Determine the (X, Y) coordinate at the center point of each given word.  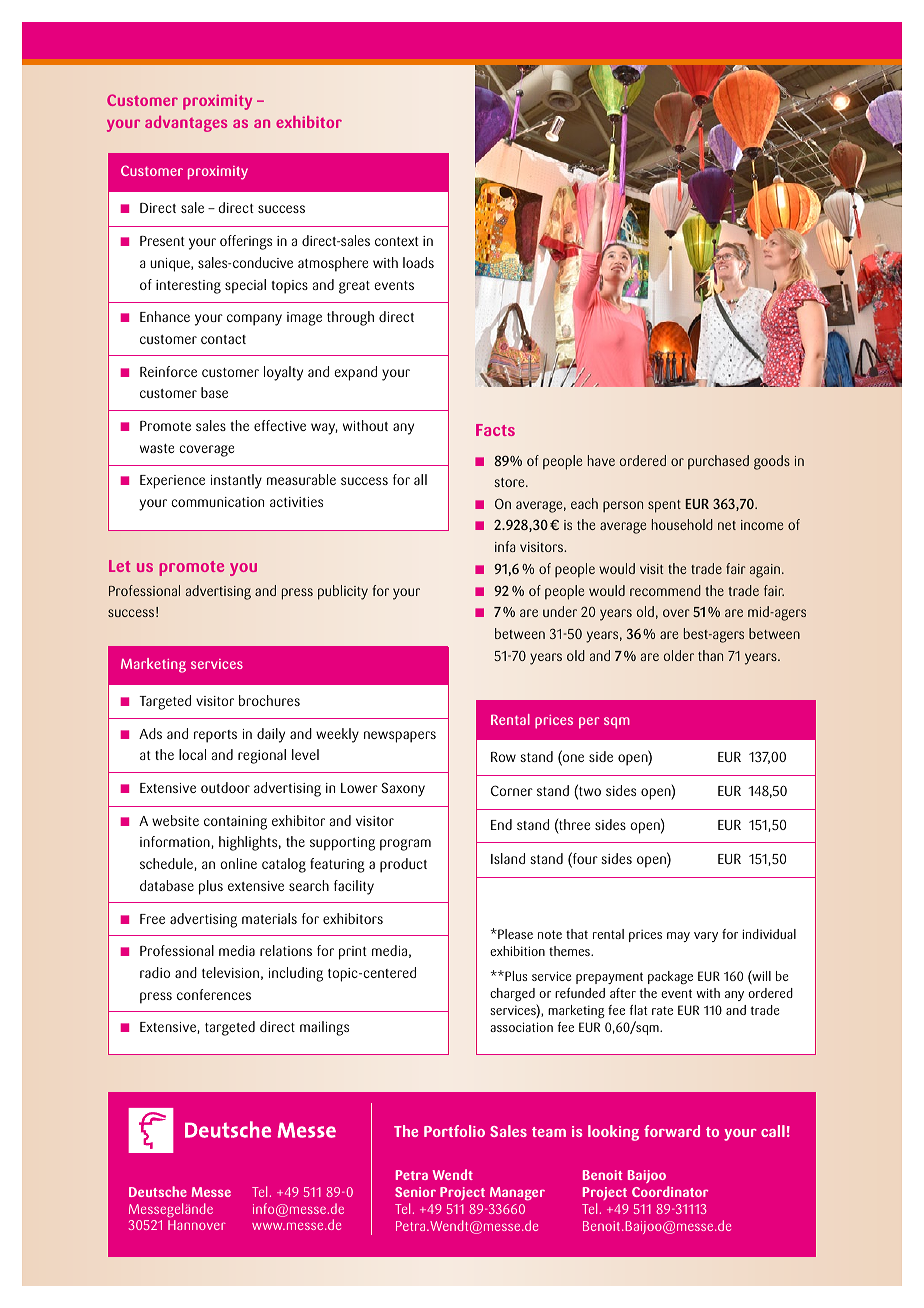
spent (664, 506)
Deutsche (158, 1191)
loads (418, 262)
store (510, 482)
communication (217, 502)
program (405, 845)
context (396, 241)
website (175, 820)
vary (706, 937)
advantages (186, 124)
